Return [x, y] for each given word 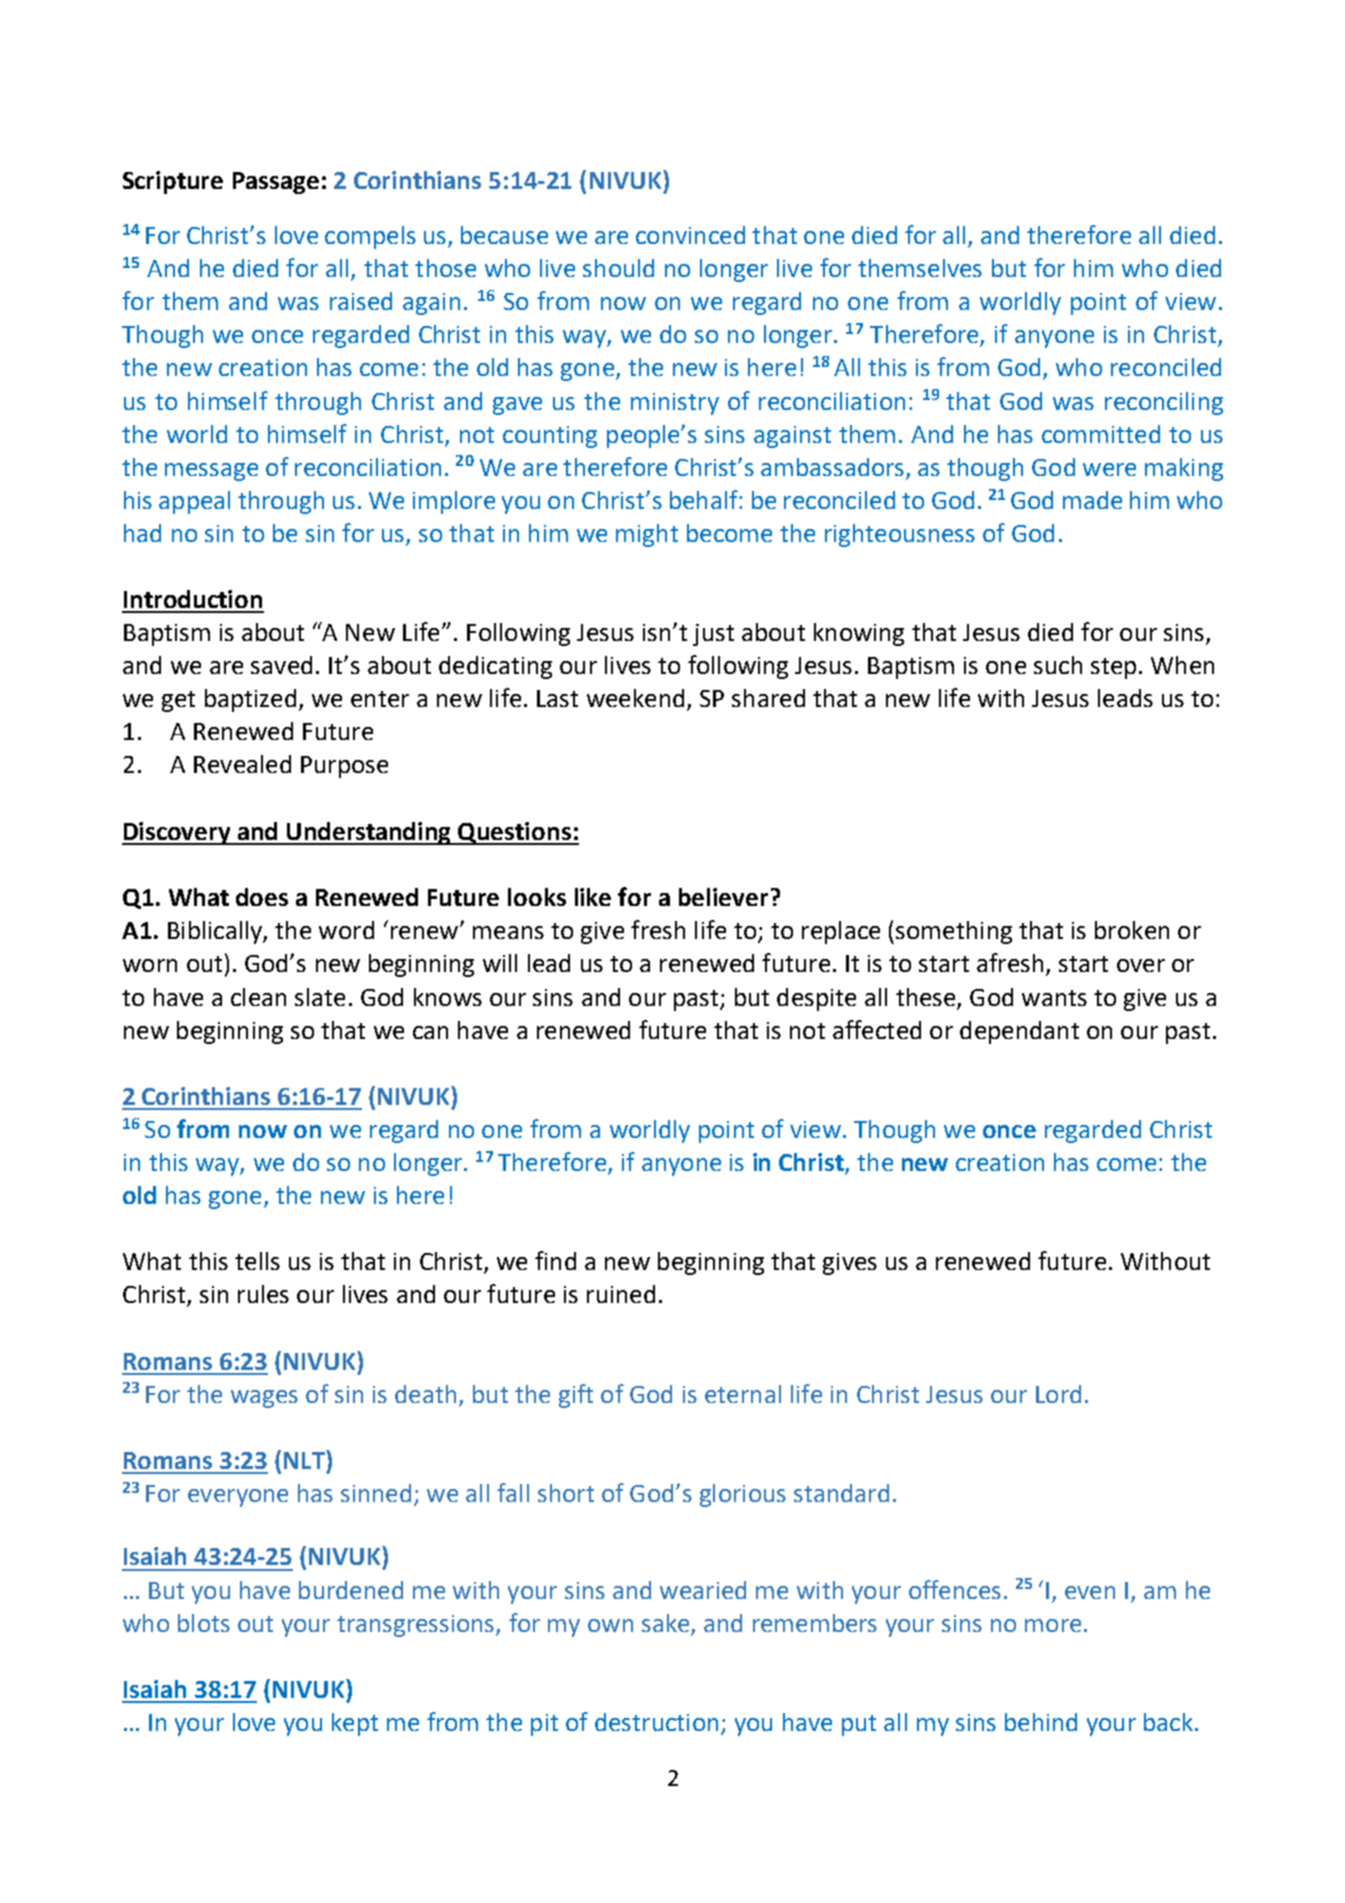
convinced [690, 235]
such [1058, 665]
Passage [276, 183]
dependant [1019, 1032]
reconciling [1164, 403]
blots [204, 1623]
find [555, 1260]
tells [257, 1261]
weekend [635, 698]
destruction [656, 1722]
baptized [250, 700]
